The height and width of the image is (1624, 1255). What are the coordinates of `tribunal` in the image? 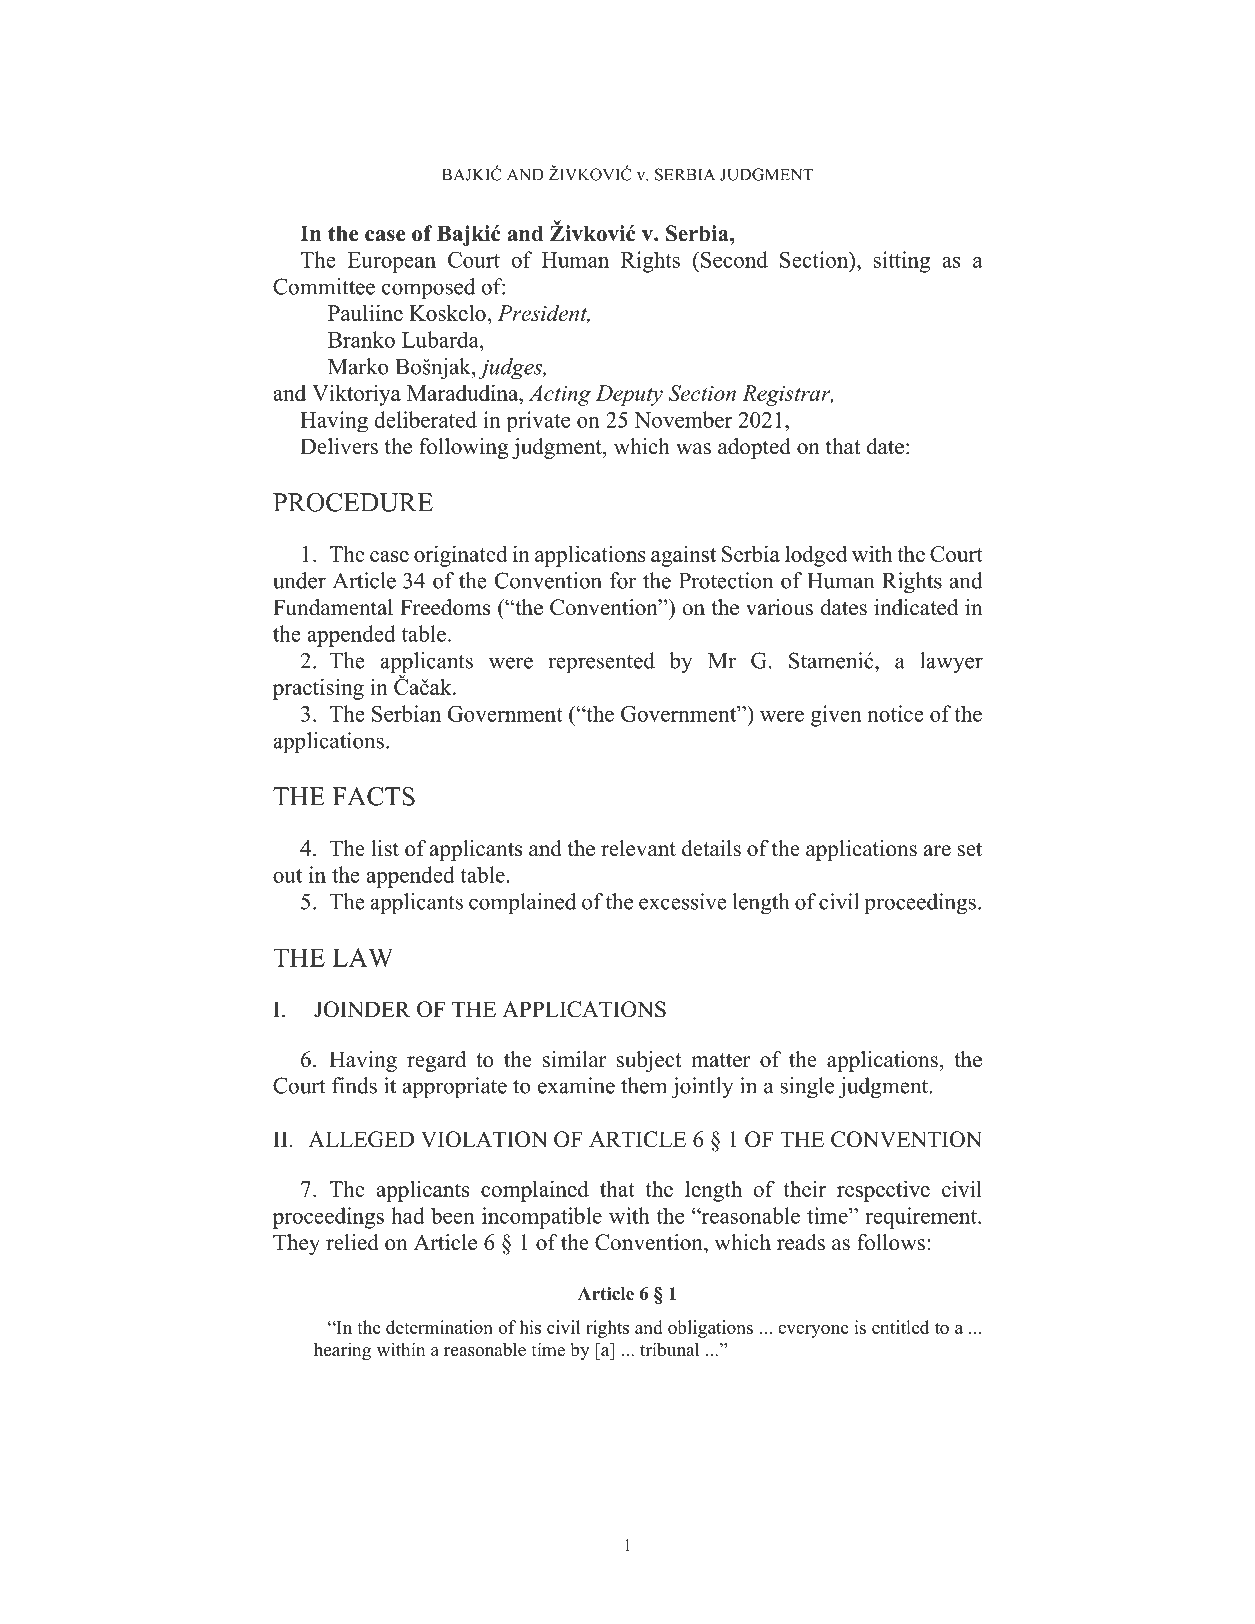 It's located at (669, 1349).
